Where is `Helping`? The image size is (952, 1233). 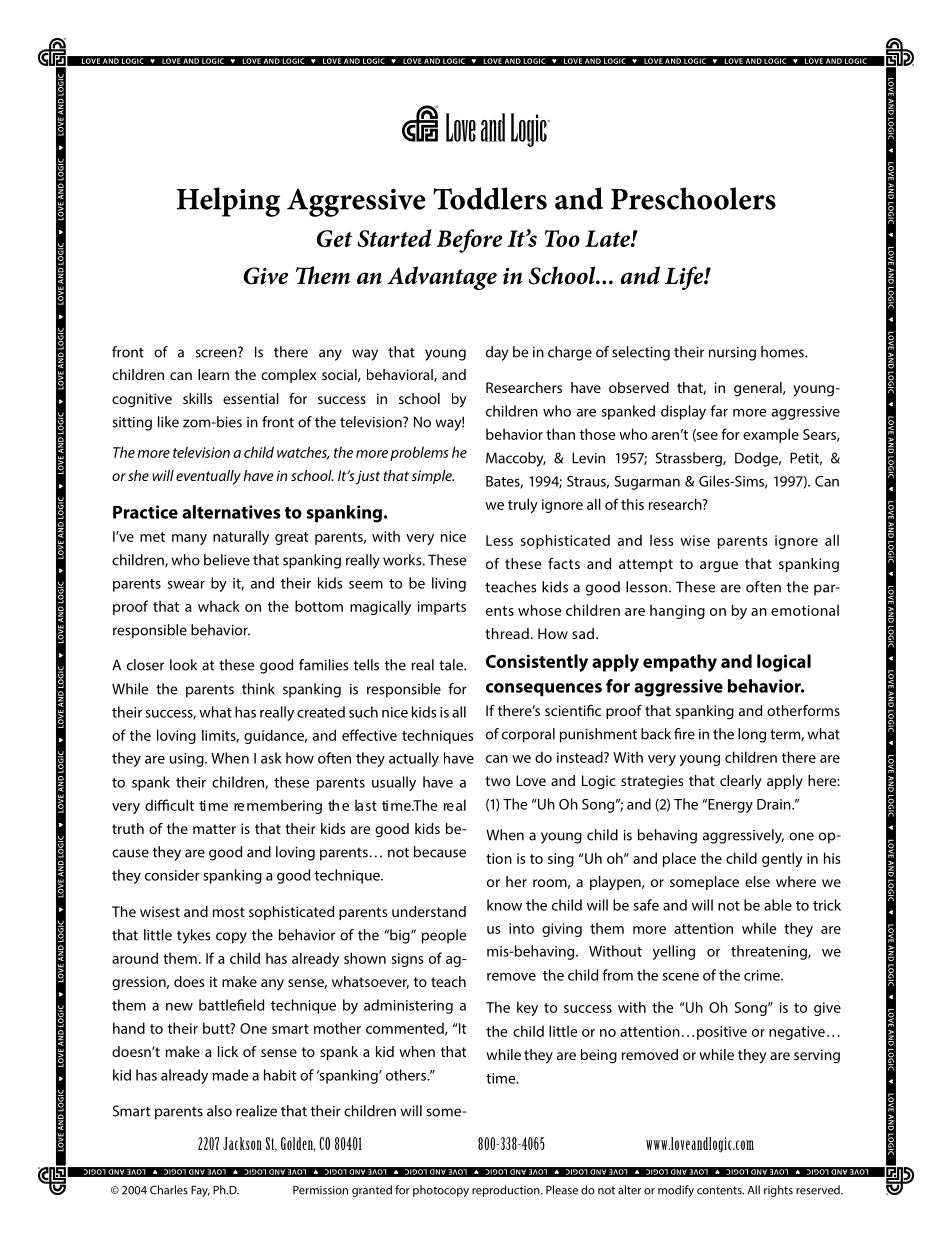 Helping is located at coordinates (228, 202).
